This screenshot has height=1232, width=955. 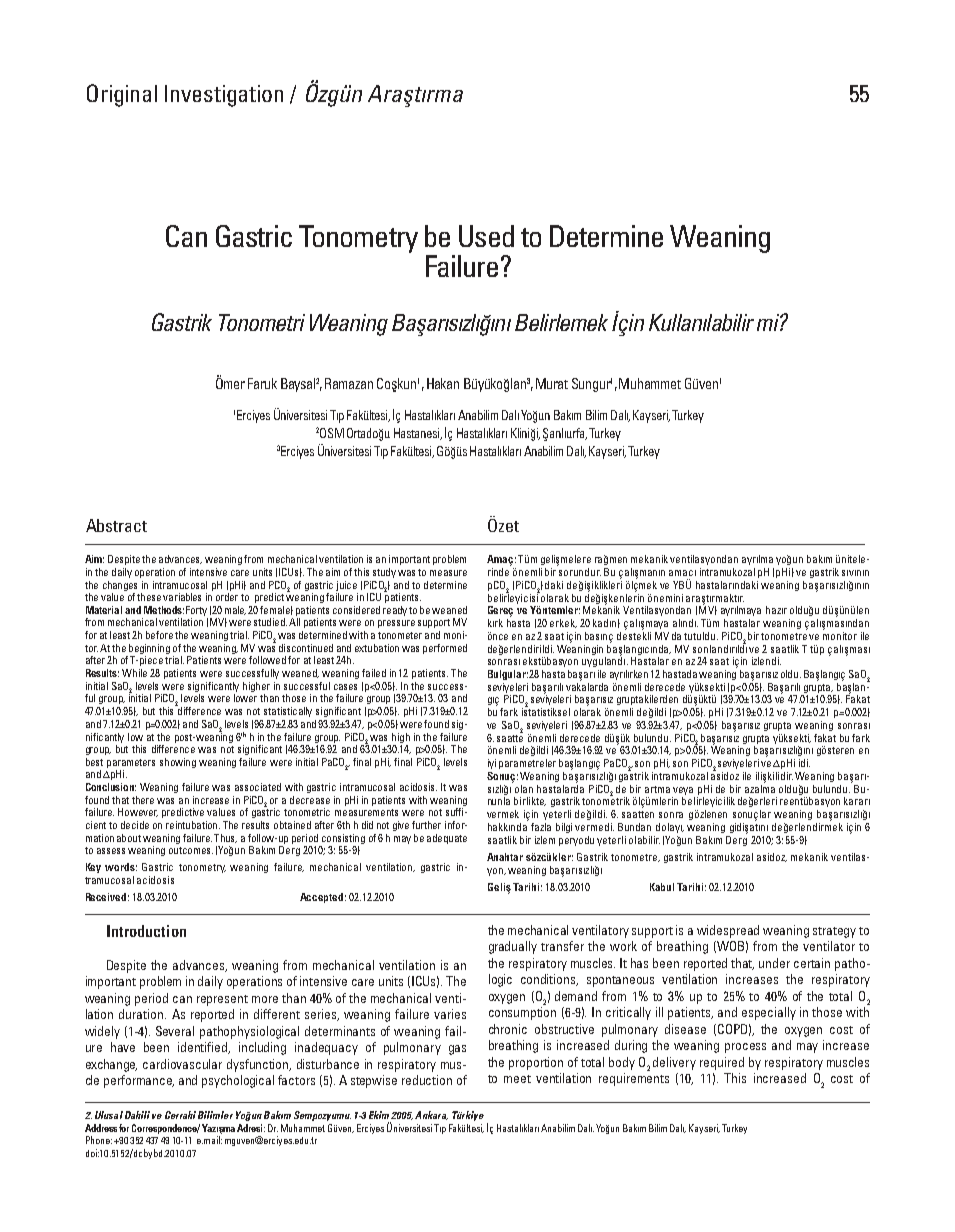 What do you see at coordinates (552, 383) in the screenshot?
I see `Murat` at bounding box center [552, 383].
